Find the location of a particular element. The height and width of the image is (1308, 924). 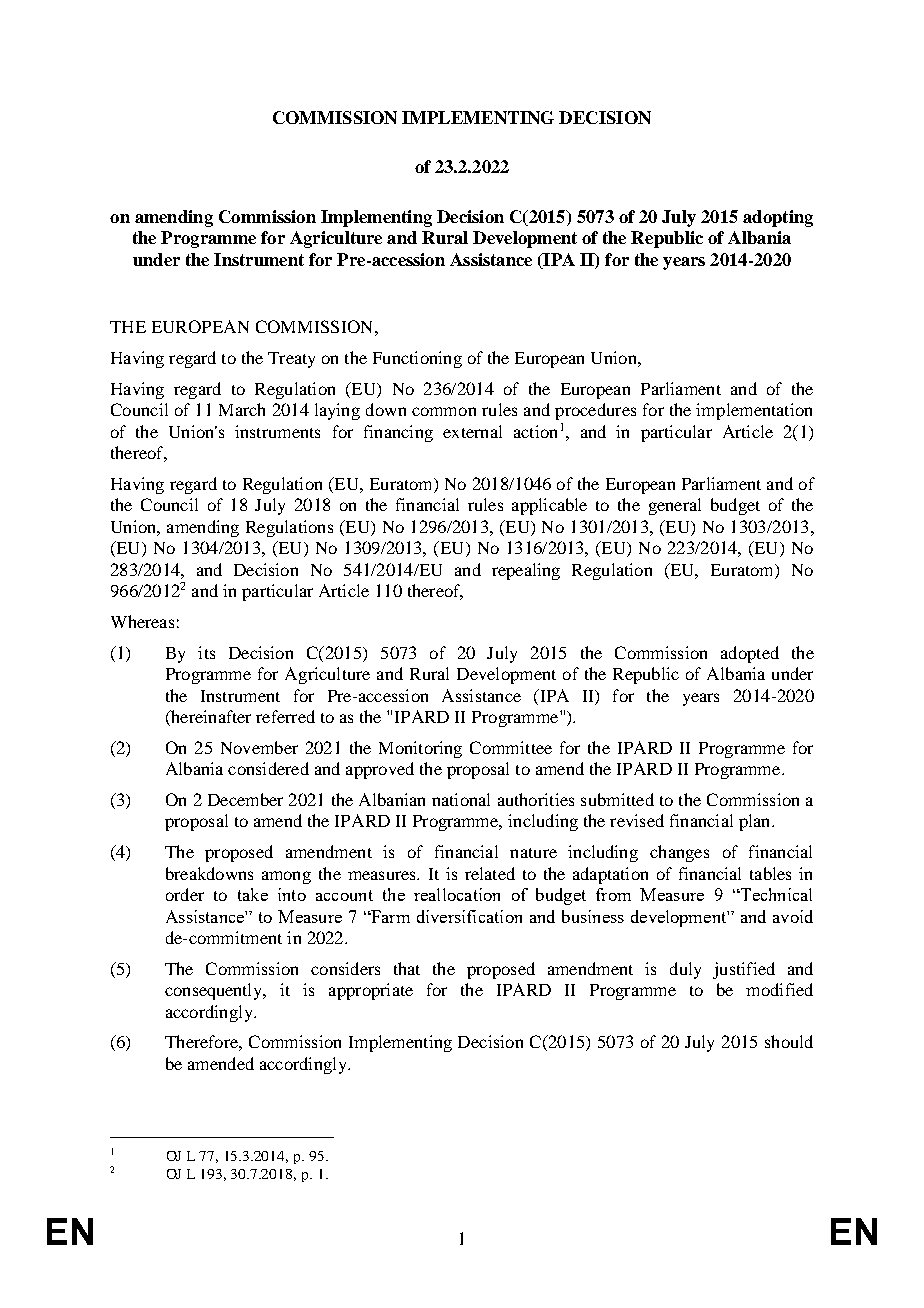

Treaty is located at coordinates (291, 360).
